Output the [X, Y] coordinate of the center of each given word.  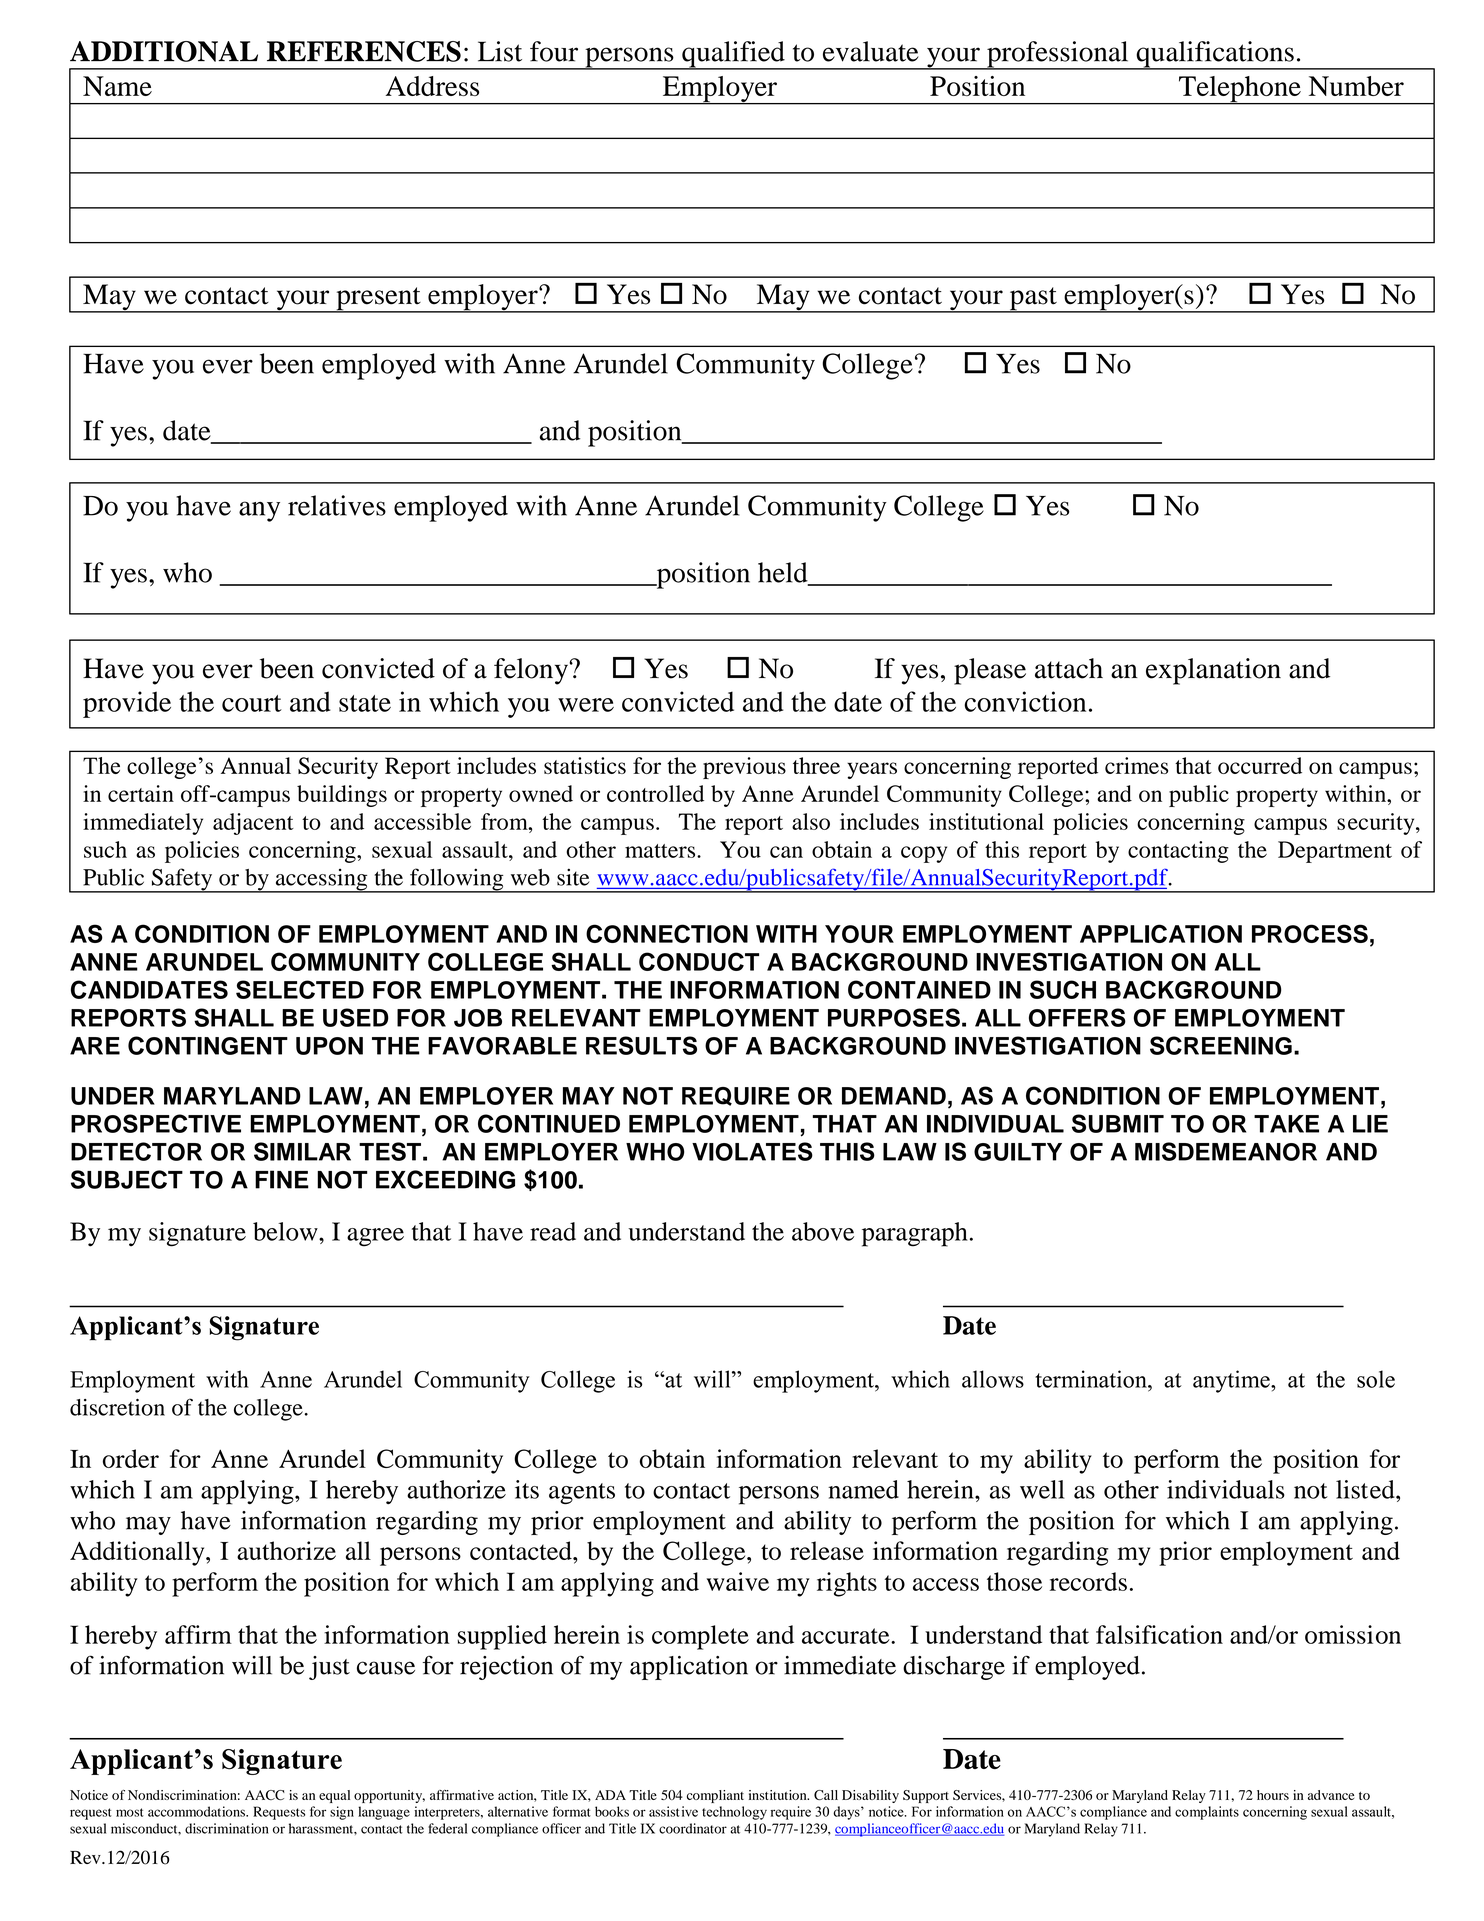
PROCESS [1310, 933]
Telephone [1240, 90]
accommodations [197, 1811]
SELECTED [300, 989]
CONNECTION [667, 933]
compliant [715, 1796]
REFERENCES [364, 51]
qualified [733, 55]
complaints [1207, 1813]
